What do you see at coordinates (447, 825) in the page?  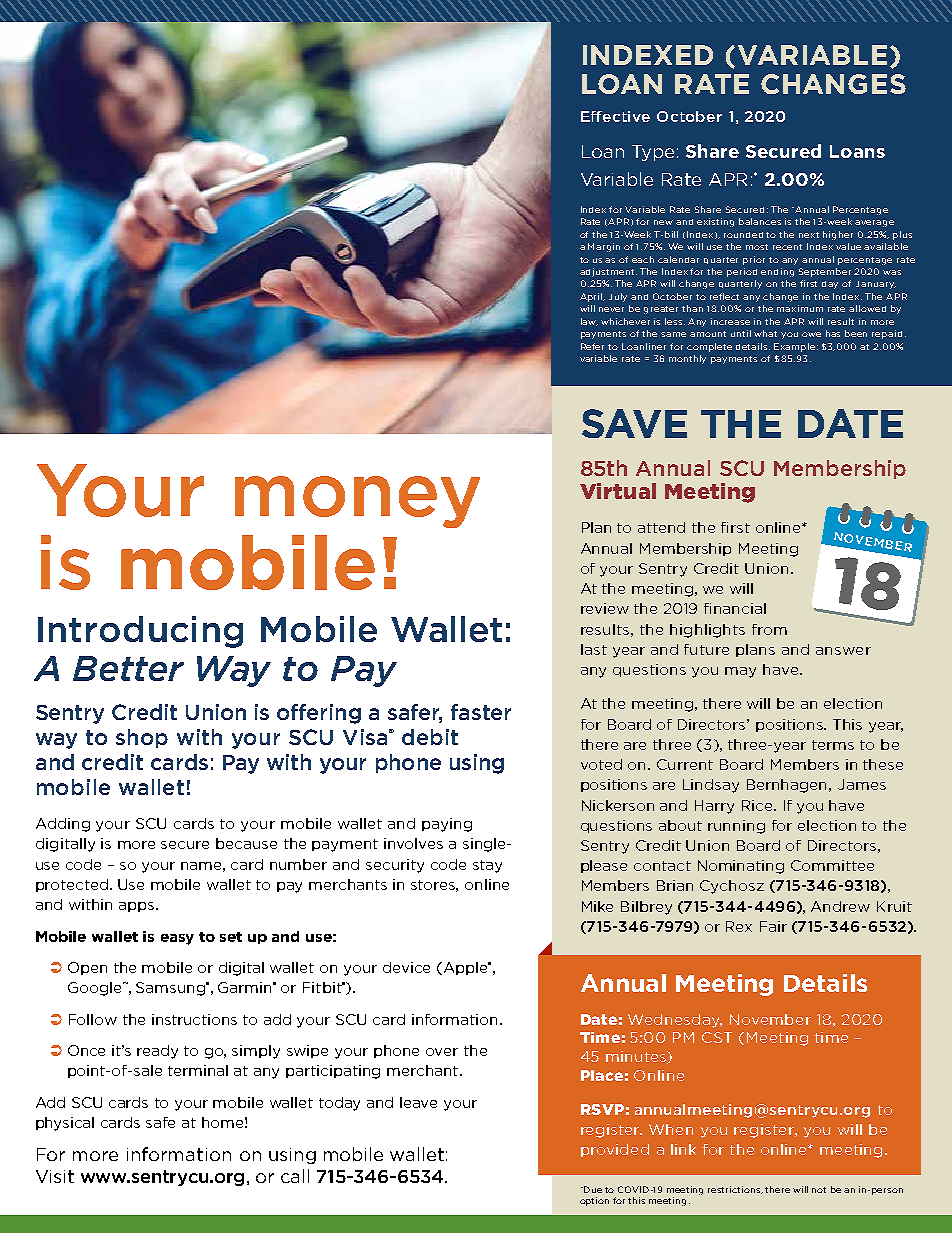 I see `paying` at bounding box center [447, 825].
